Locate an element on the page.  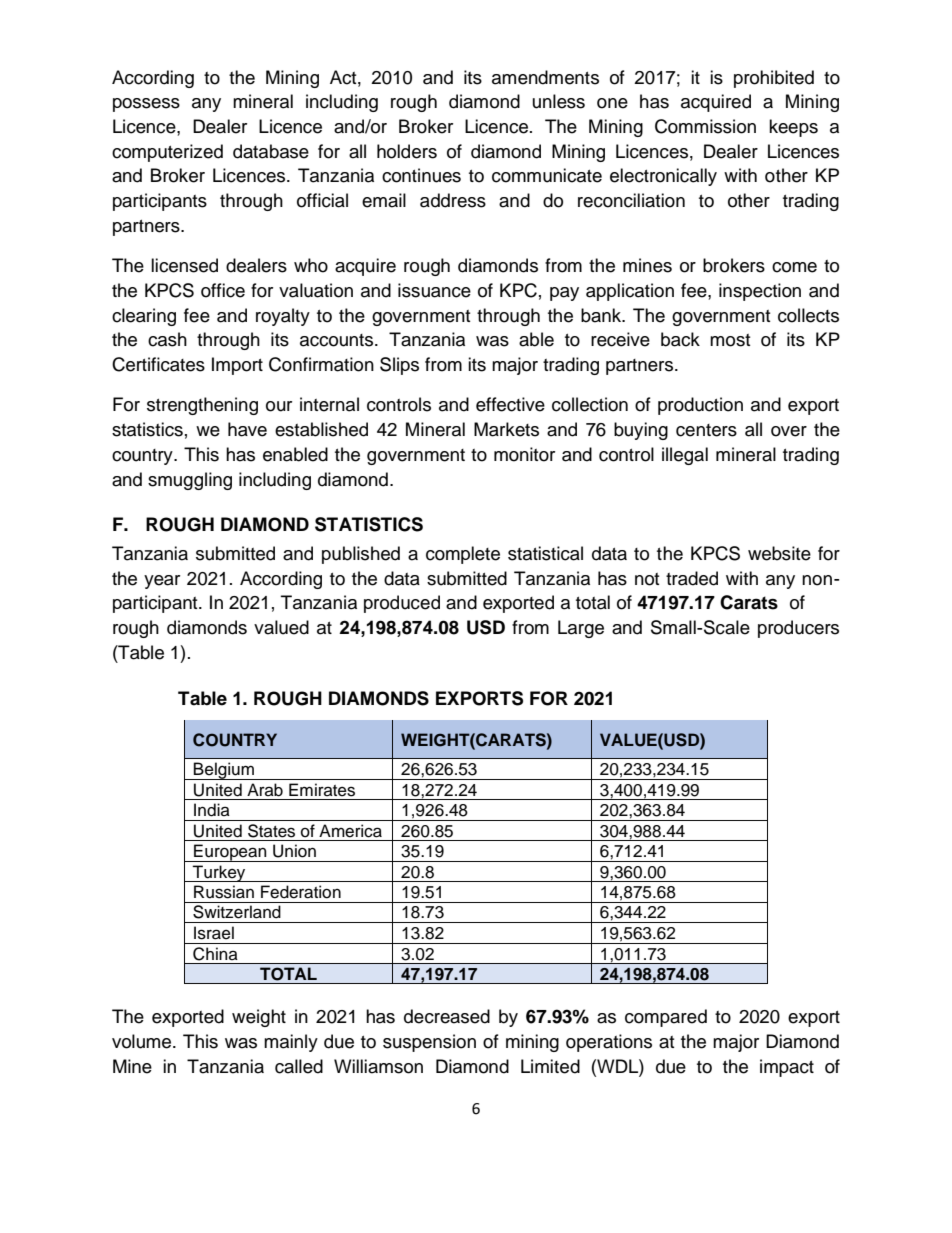
producers is located at coordinates (798, 629).
